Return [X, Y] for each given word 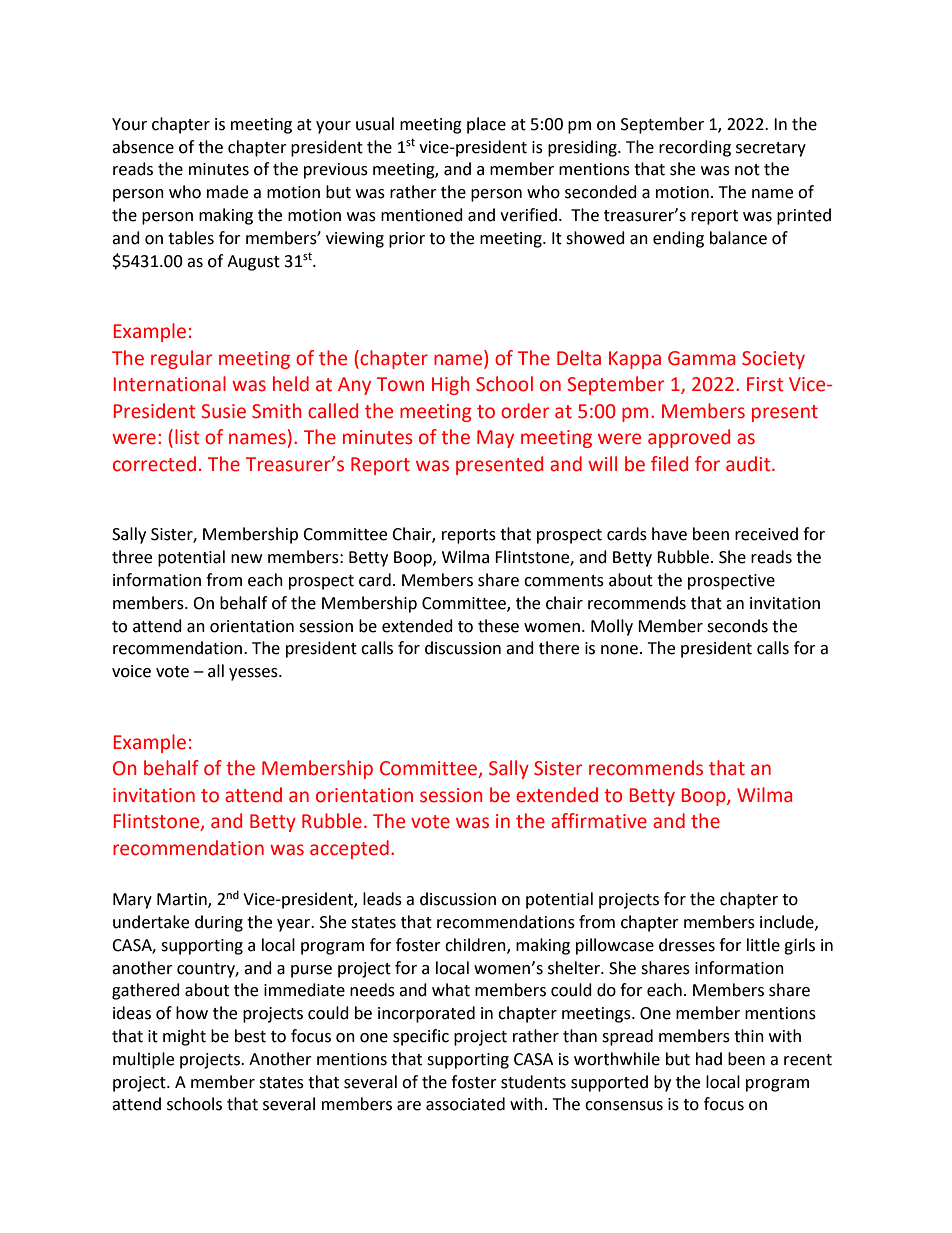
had [709, 1059]
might [184, 1037]
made [227, 192]
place [486, 125]
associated [465, 1104]
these [498, 626]
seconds [737, 626]
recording [695, 148]
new [246, 559]
